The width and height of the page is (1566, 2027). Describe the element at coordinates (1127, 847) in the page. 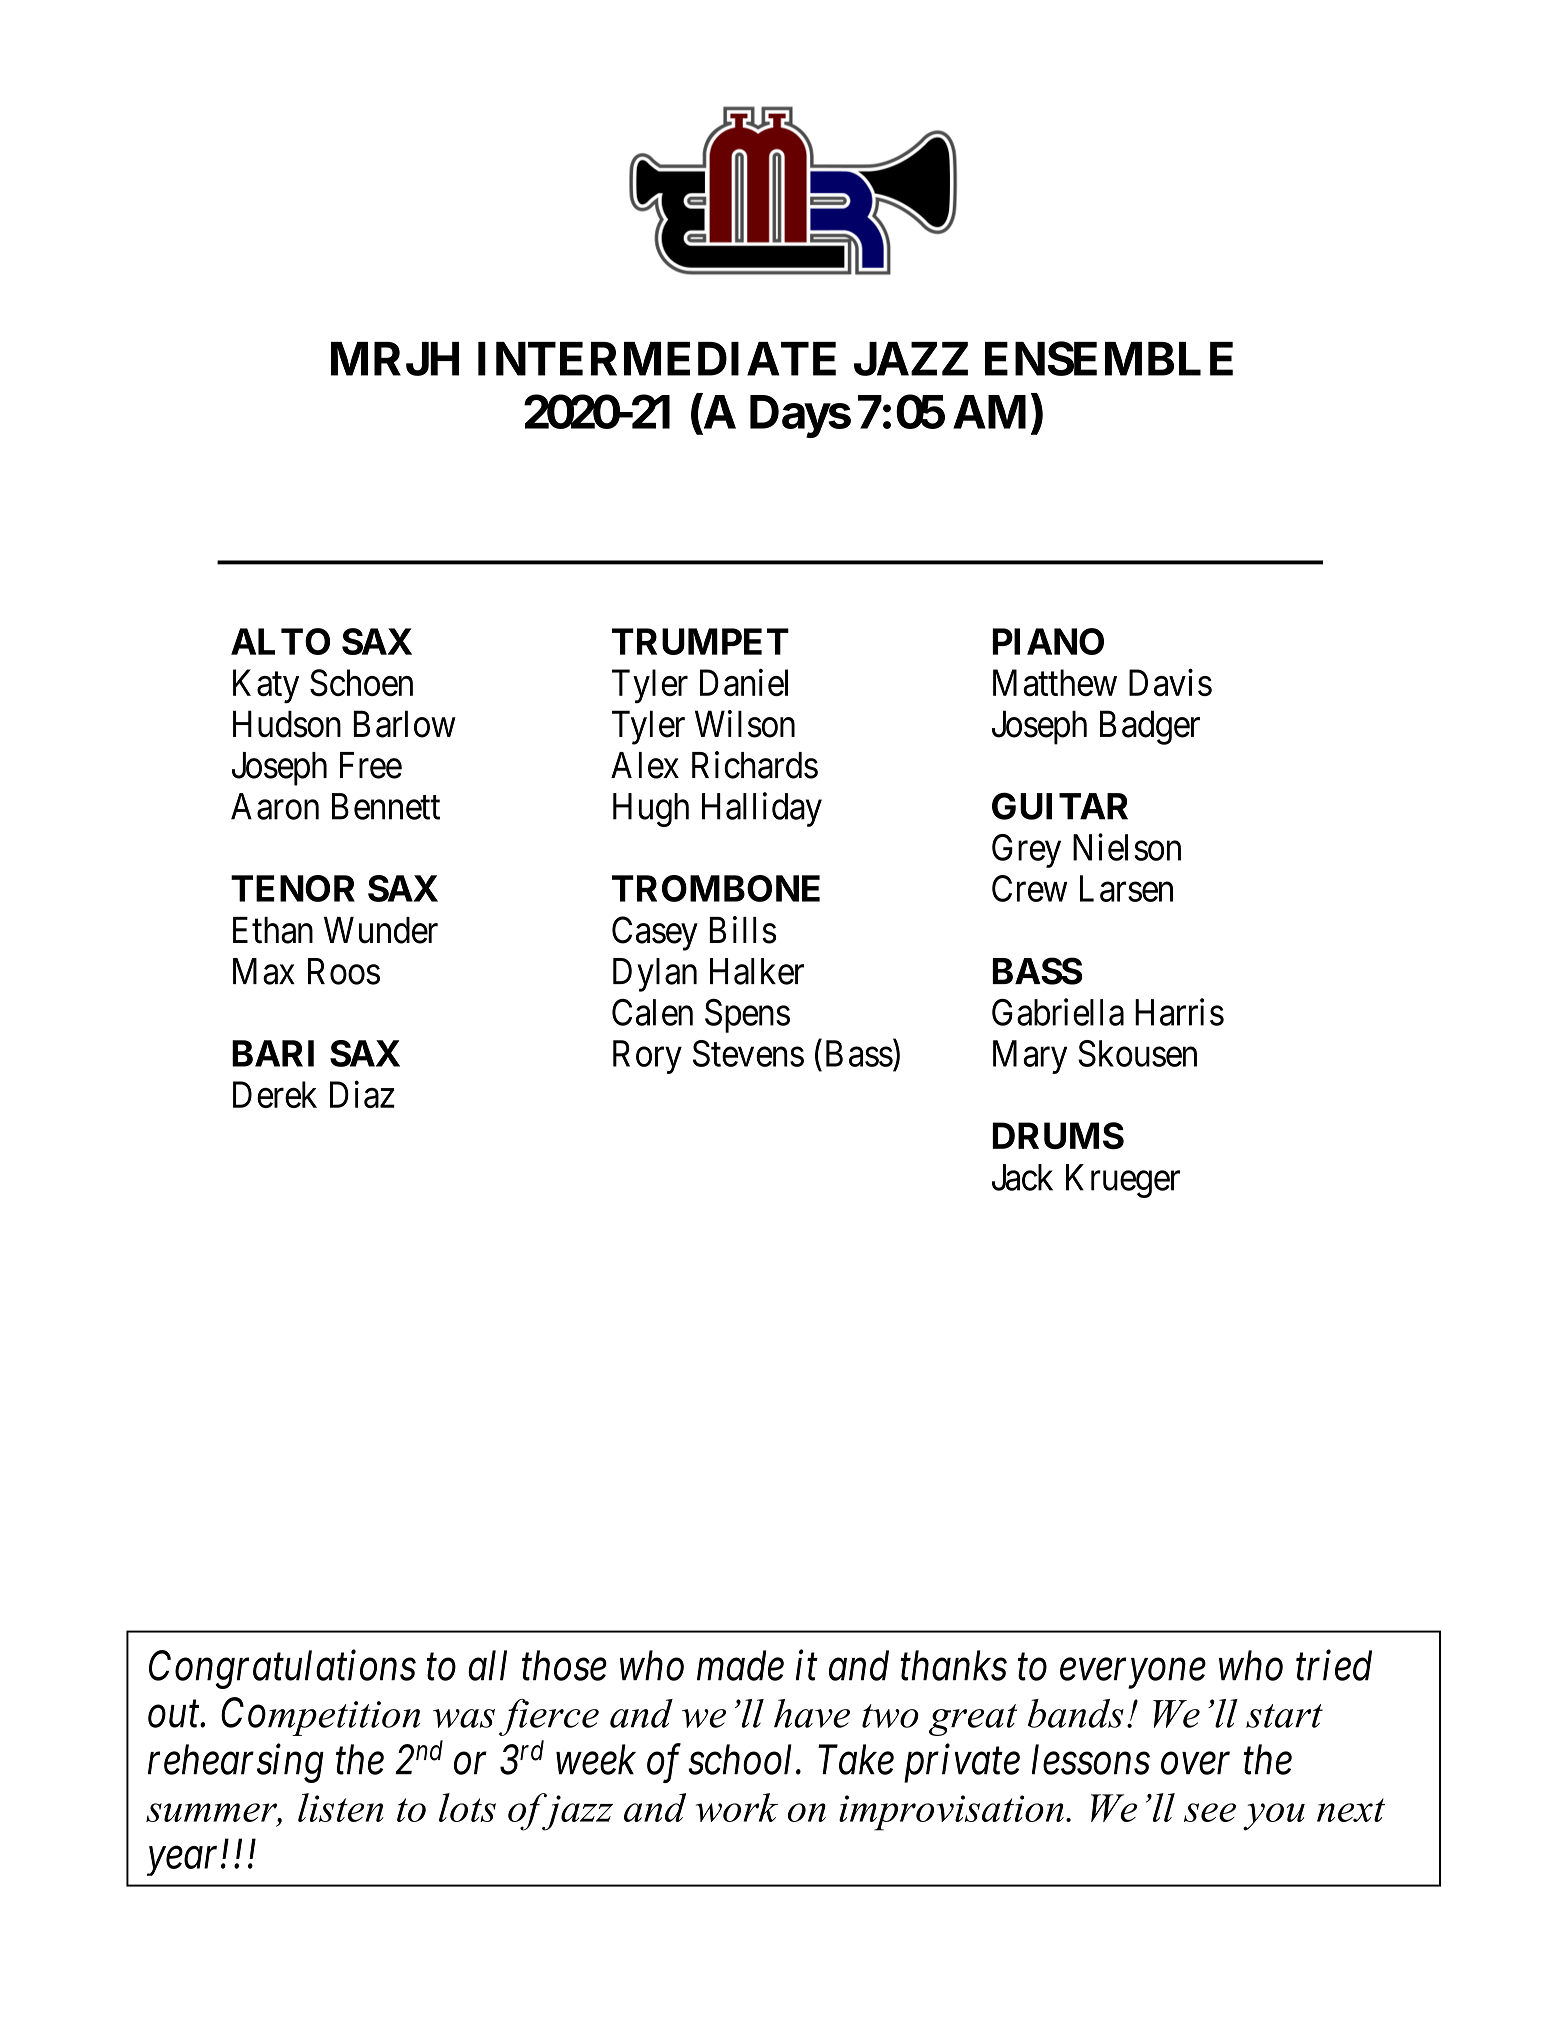

I see `Nielson` at that location.
